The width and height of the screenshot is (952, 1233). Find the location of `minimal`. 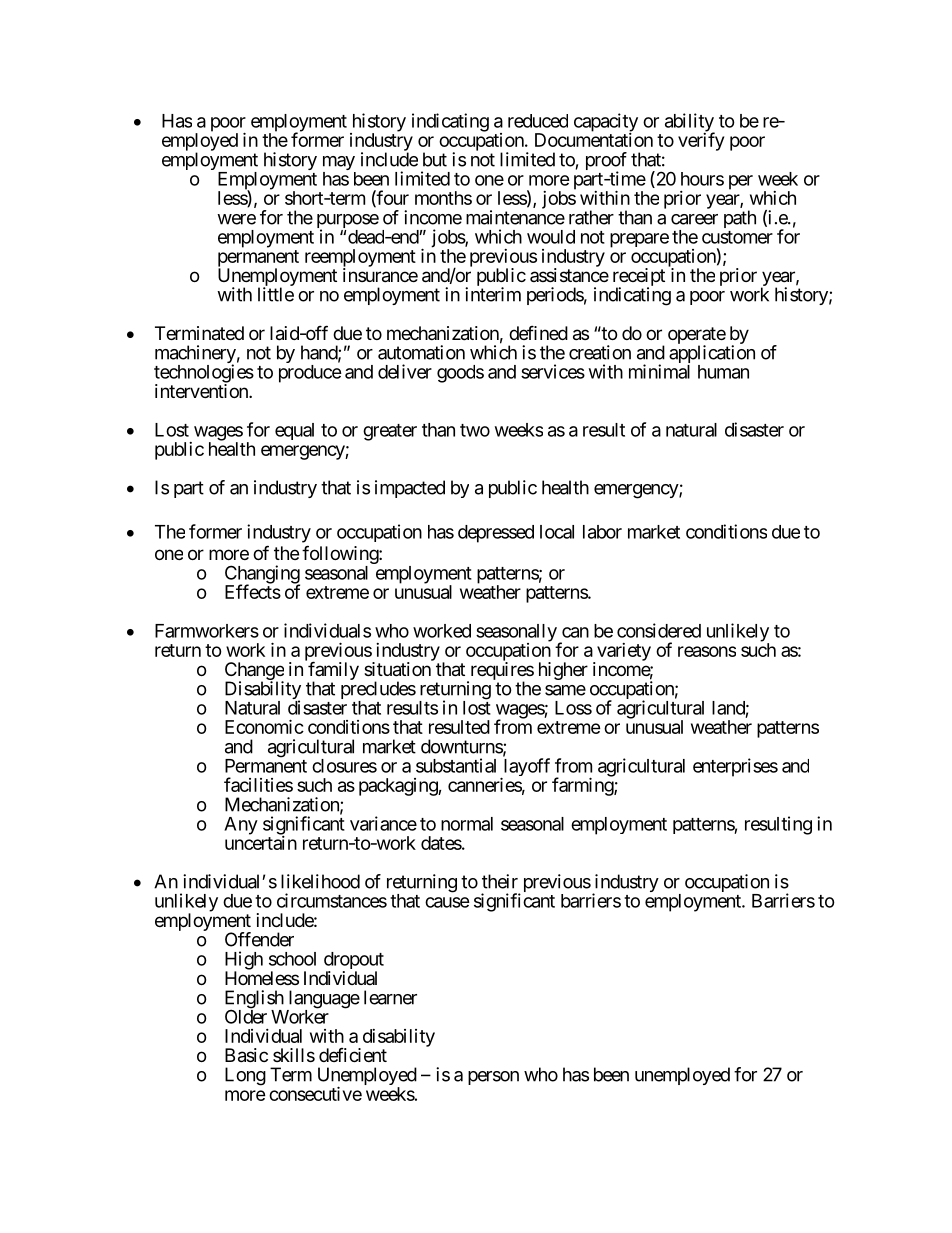

minimal is located at coordinates (659, 371).
